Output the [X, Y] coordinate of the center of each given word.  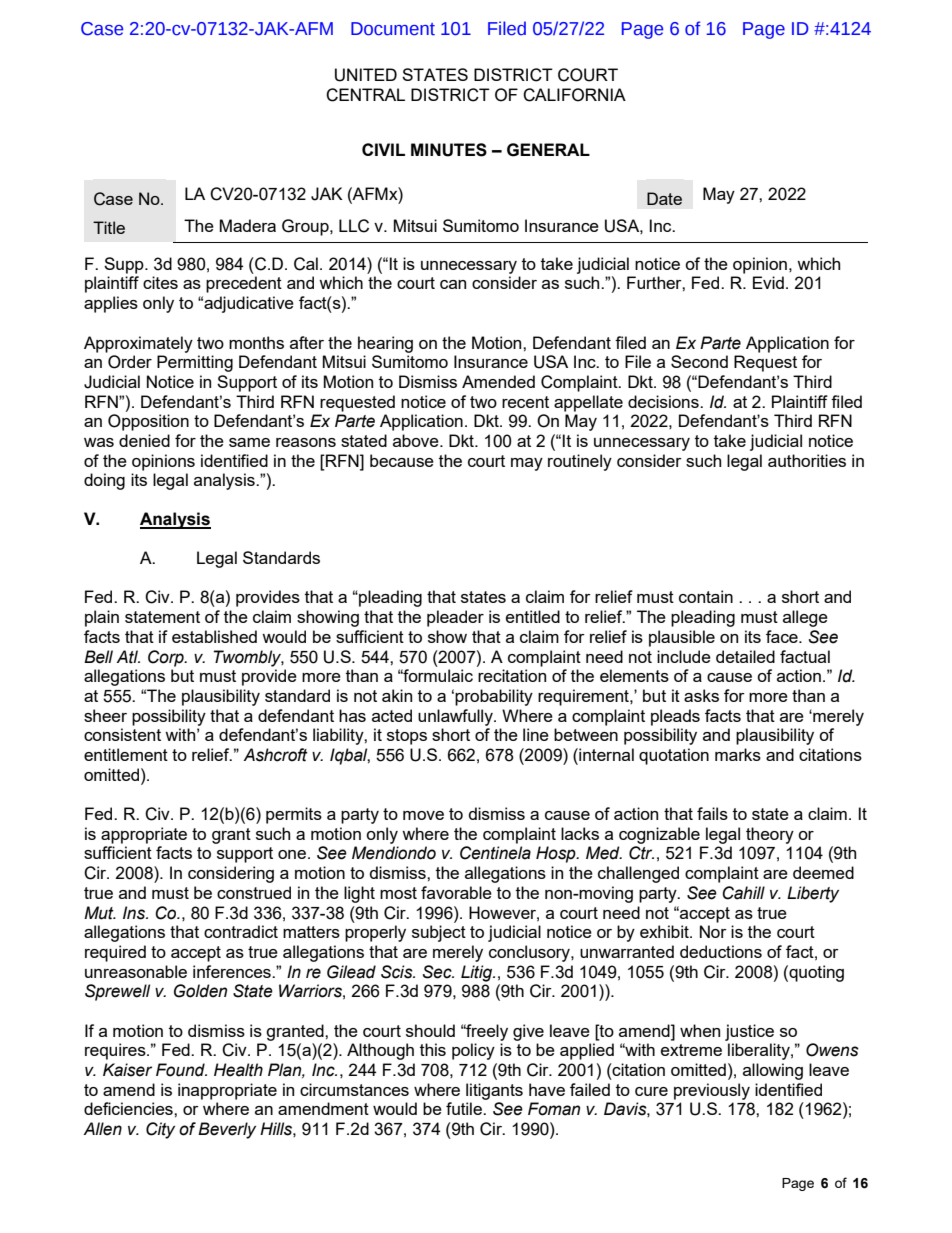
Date [664, 198]
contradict [241, 931]
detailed [745, 656]
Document [393, 29]
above [417, 440]
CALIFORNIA [574, 95]
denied [144, 440]
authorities [807, 460]
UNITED [366, 75]
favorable [456, 892]
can [453, 284]
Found [181, 1070]
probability [494, 697]
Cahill [743, 893]
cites [160, 282]
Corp [167, 658]
